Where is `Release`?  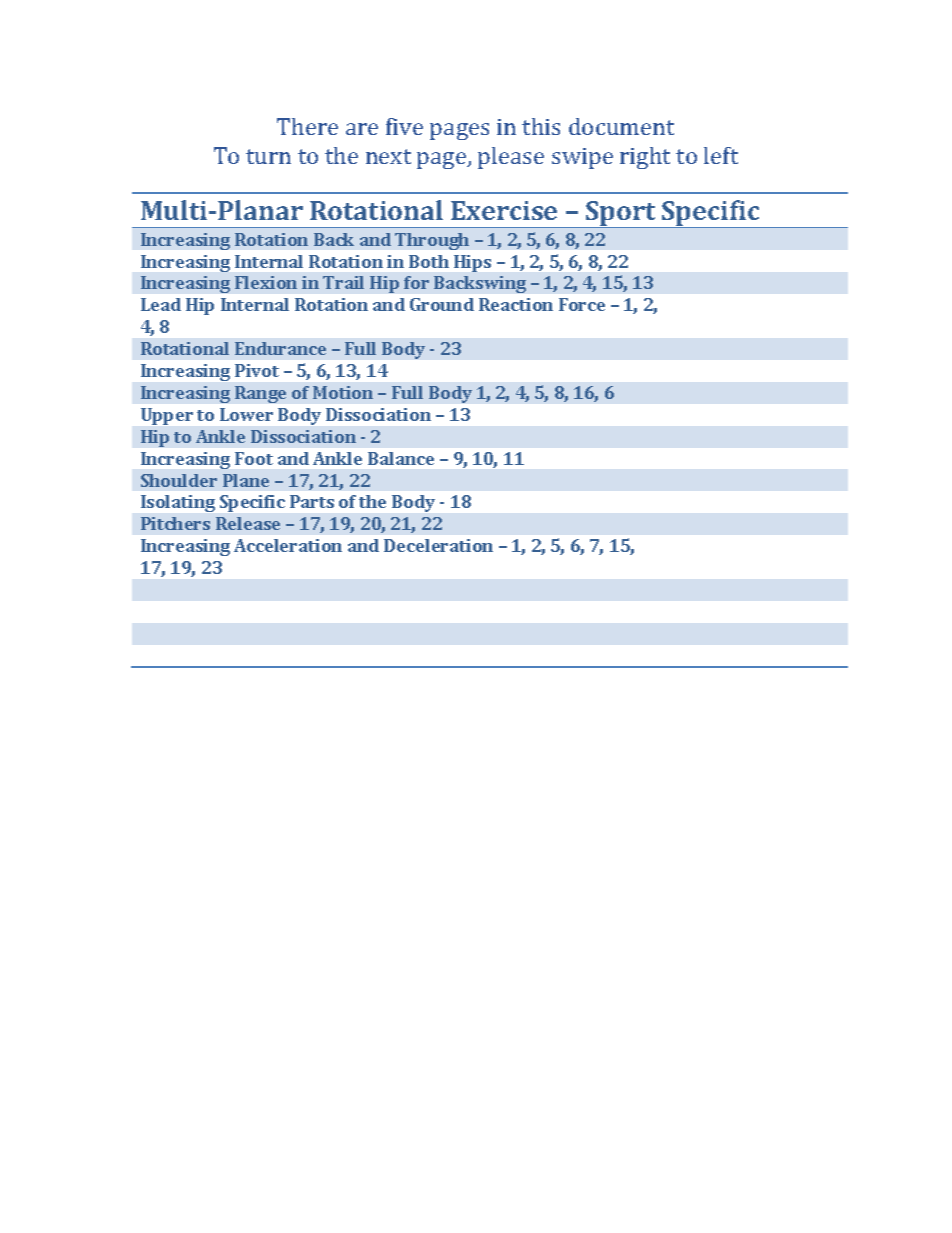
Release is located at coordinates (248, 523).
